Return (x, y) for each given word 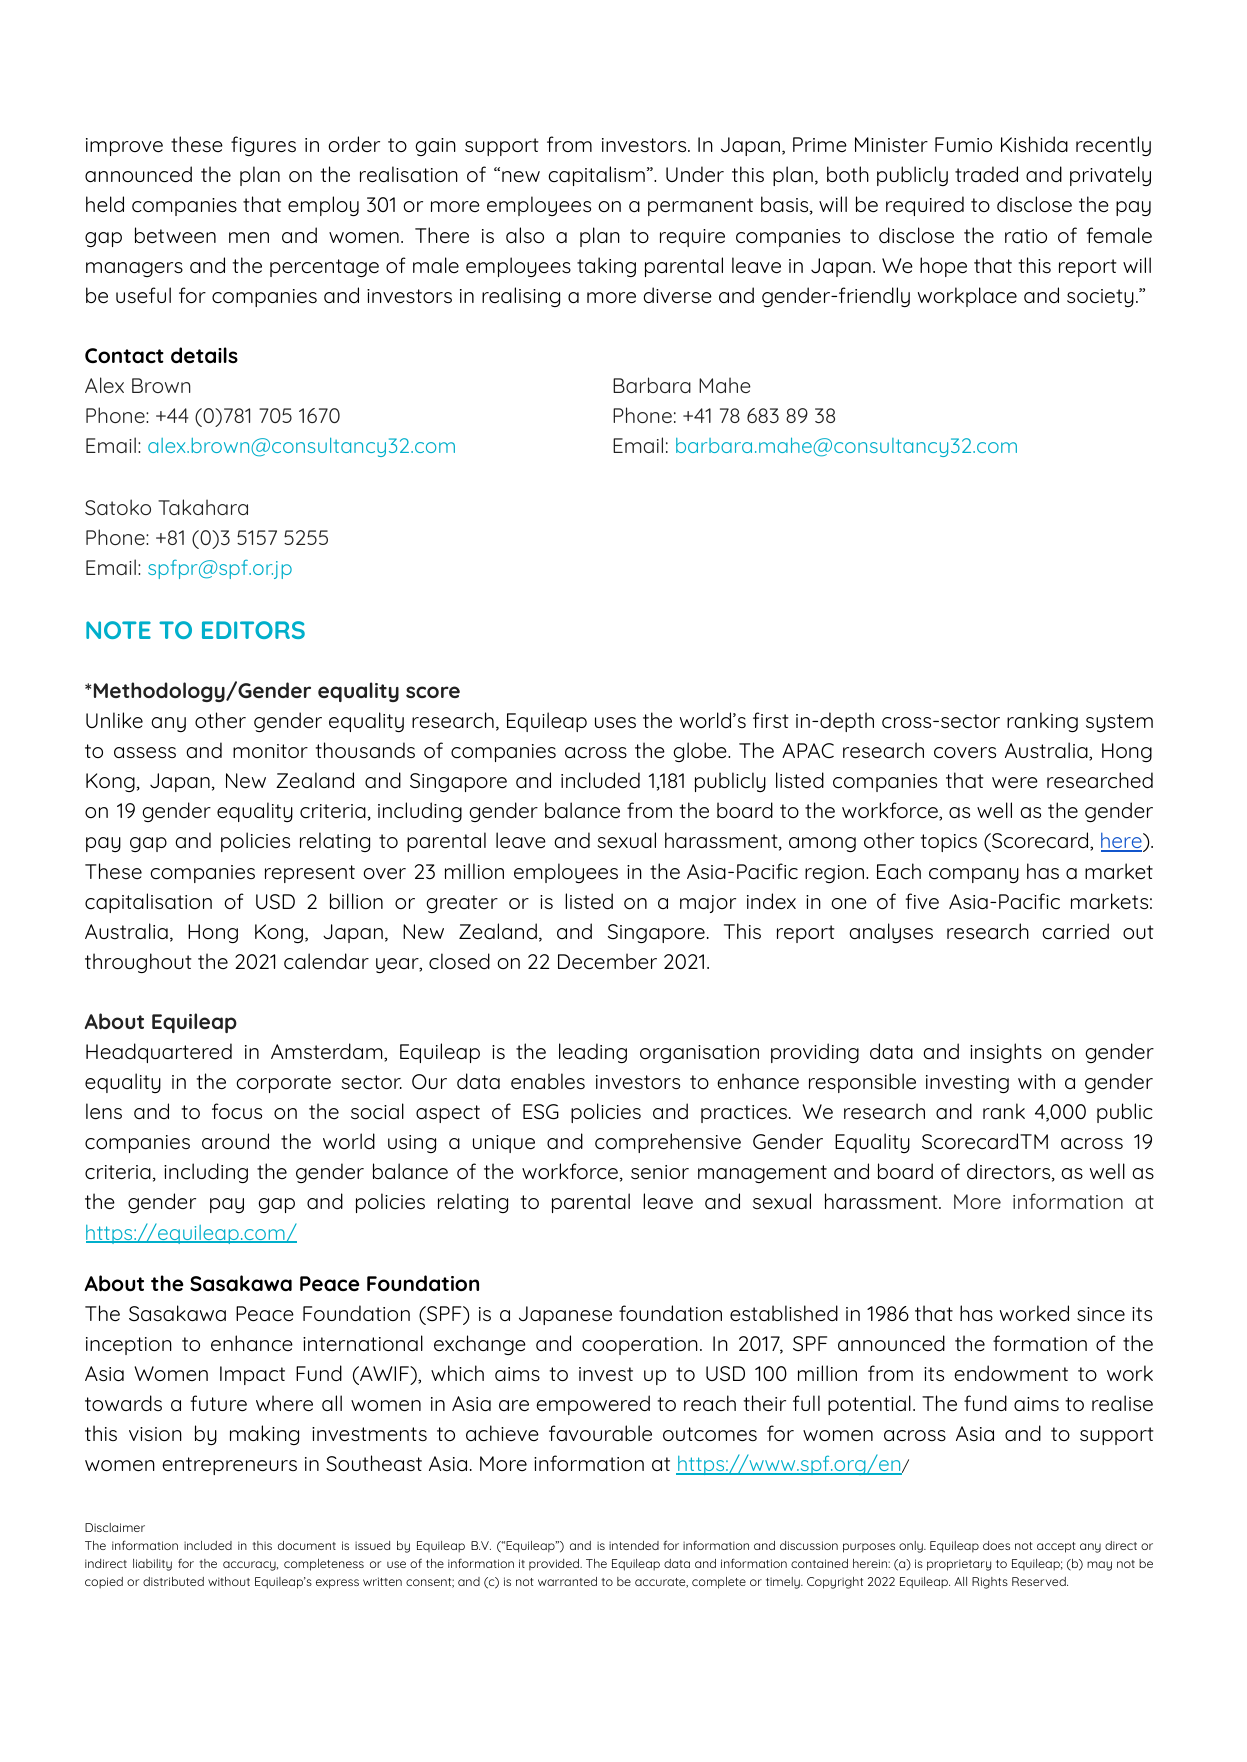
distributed (173, 1581)
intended (634, 1545)
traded (986, 174)
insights (1006, 1053)
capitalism (596, 176)
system (1119, 723)
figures (263, 146)
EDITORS (253, 630)
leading (593, 1053)
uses (615, 723)
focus (237, 1111)
